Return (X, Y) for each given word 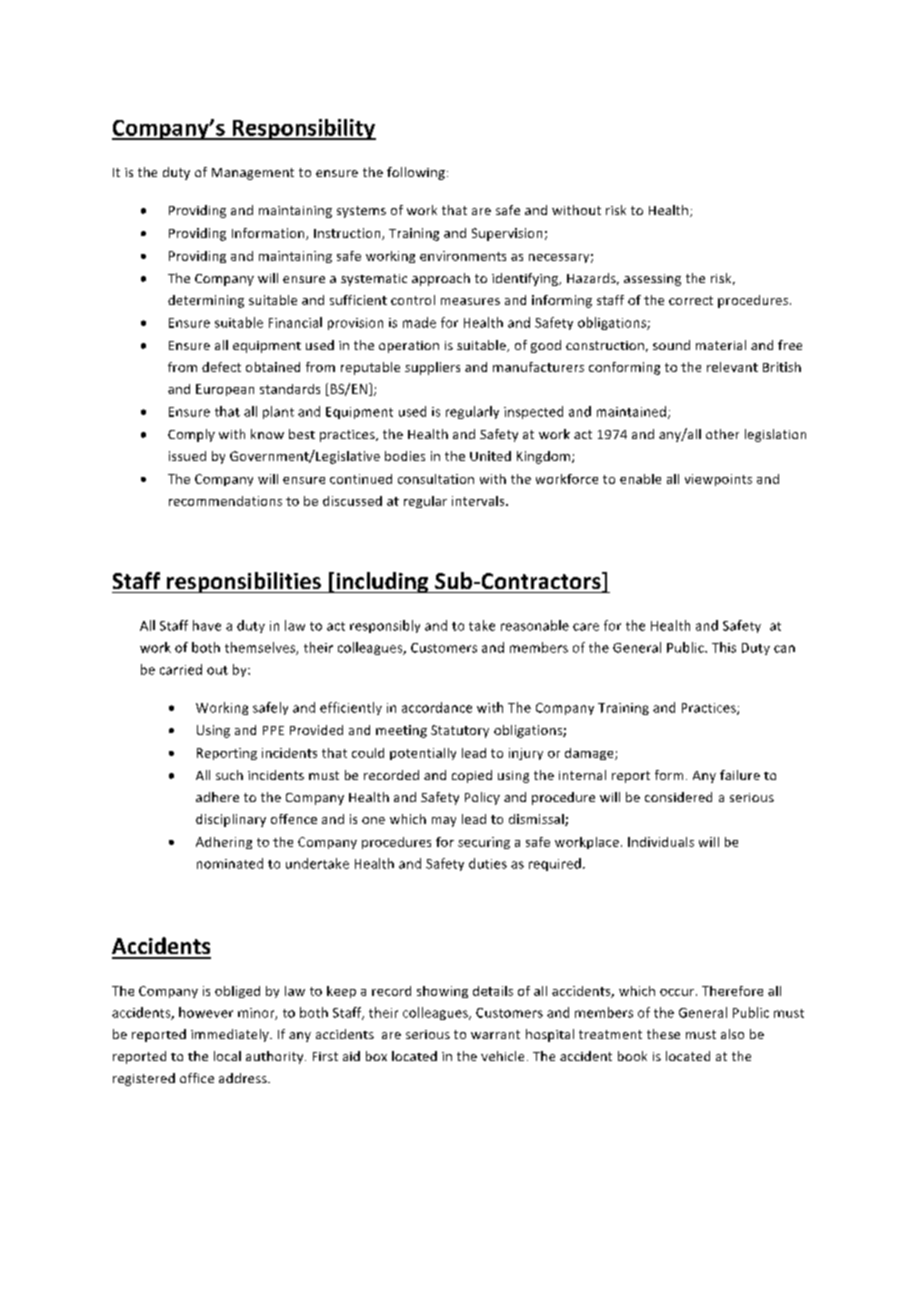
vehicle (502, 1056)
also (732, 1034)
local (227, 1056)
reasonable (535, 625)
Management (253, 174)
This (724, 647)
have (207, 625)
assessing (652, 280)
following (416, 173)
